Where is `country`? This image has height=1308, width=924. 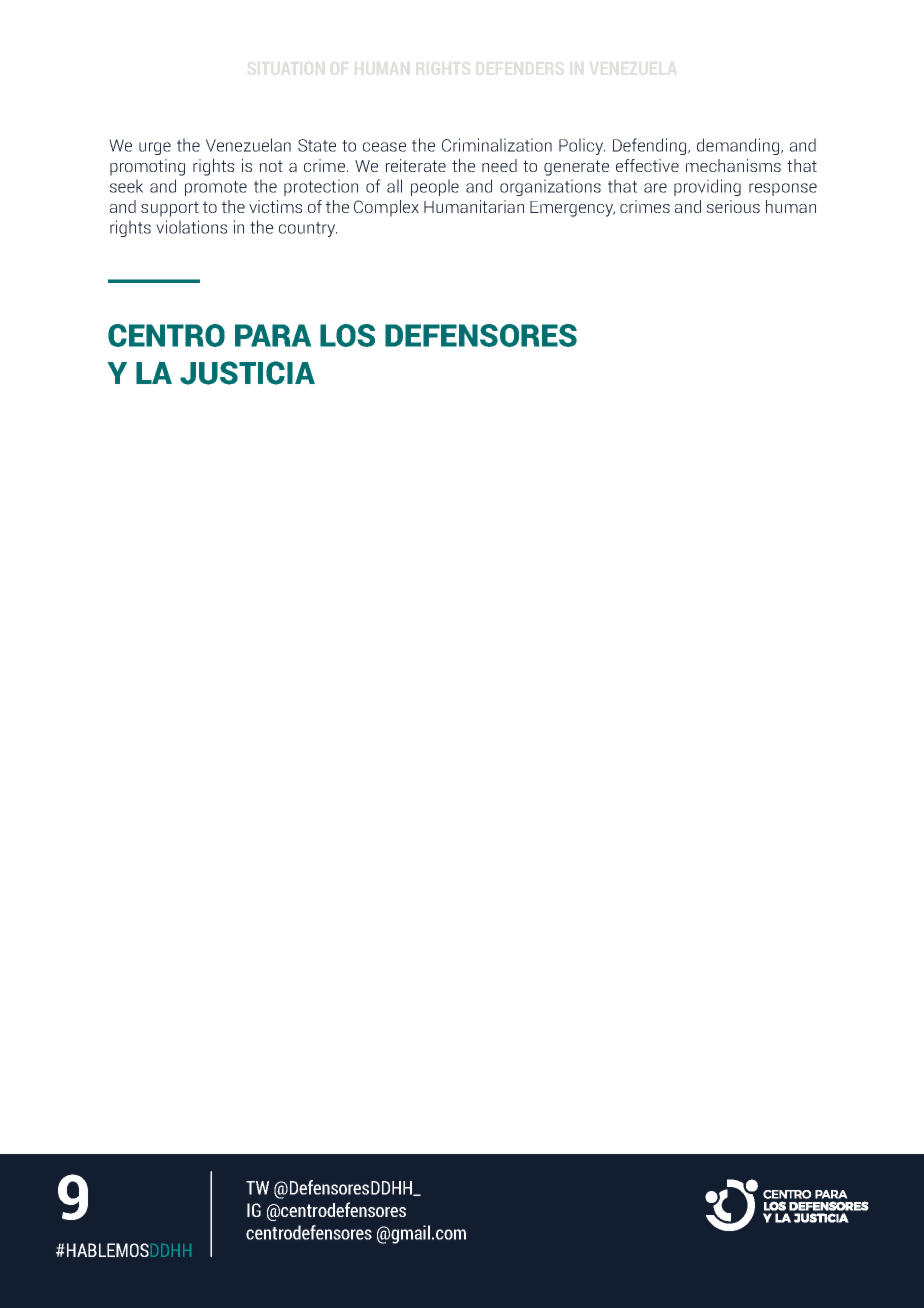 country is located at coordinates (308, 229).
